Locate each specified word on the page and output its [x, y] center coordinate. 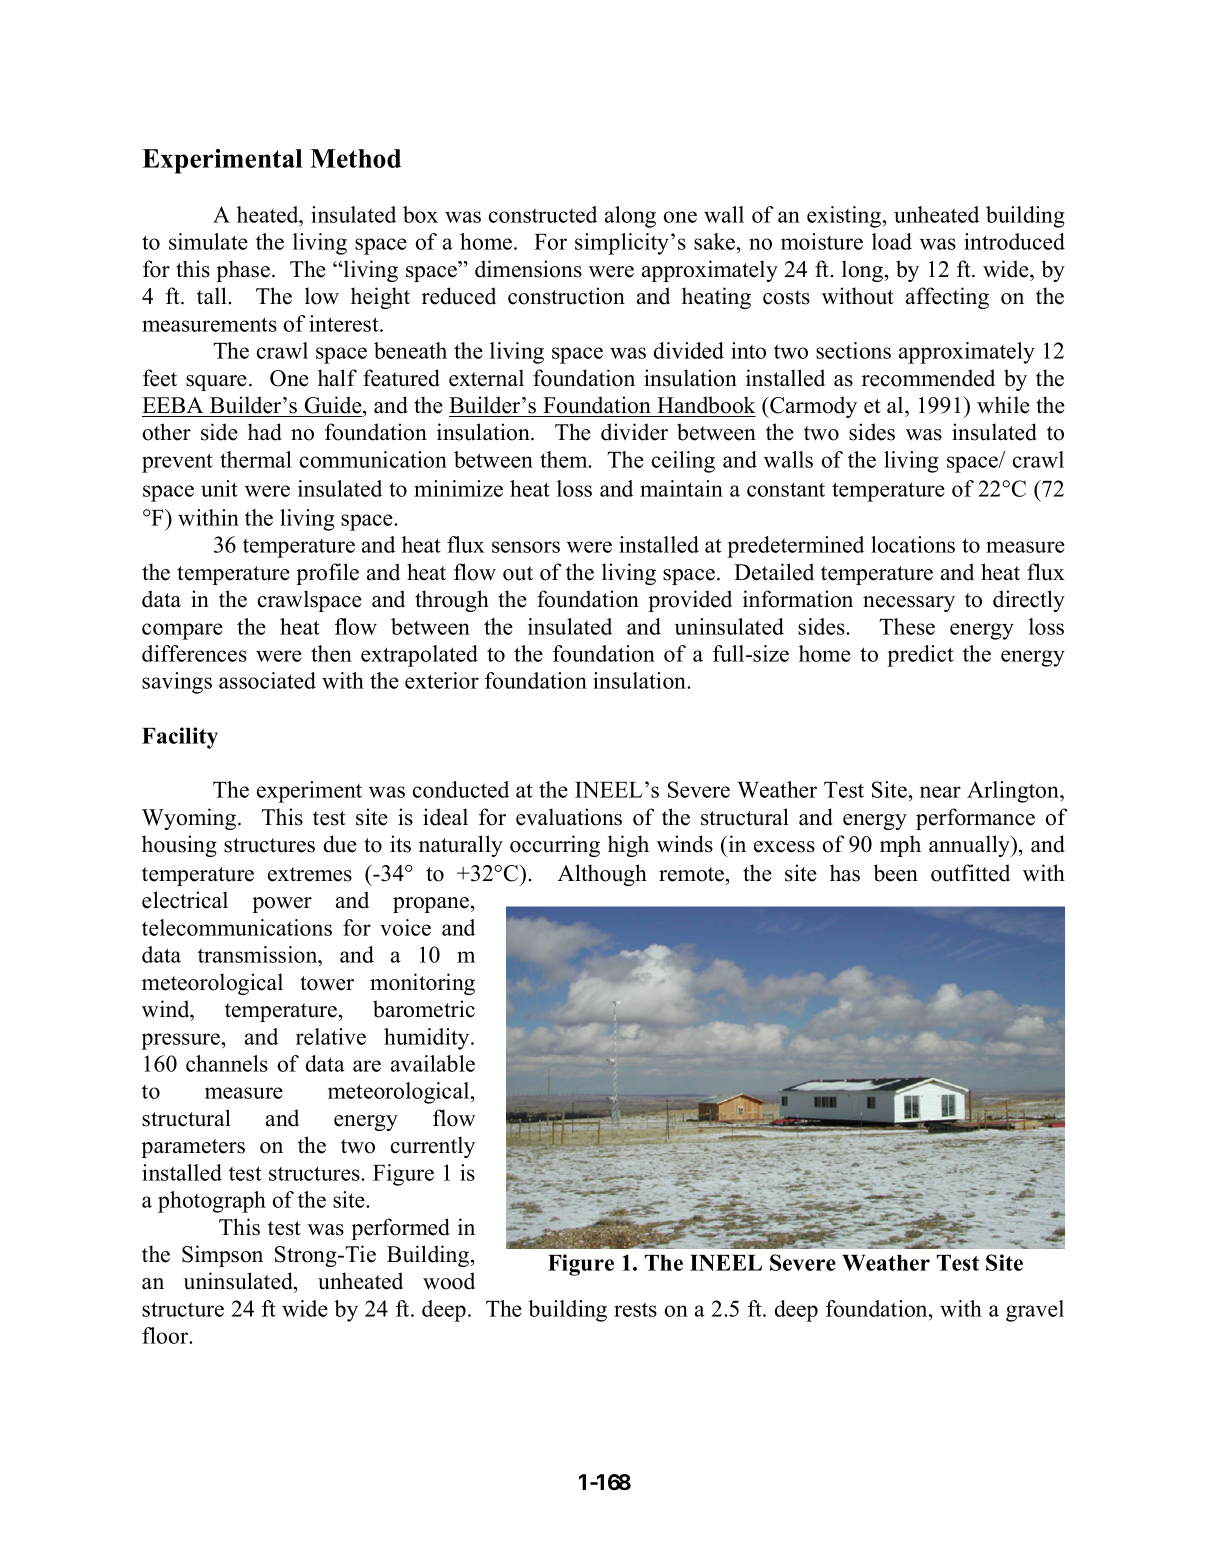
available [433, 1063]
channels [227, 1063]
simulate [208, 241]
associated [267, 680]
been [896, 873]
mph [900, 846]
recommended [928, 378]
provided [690, 601]
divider [634, 432]
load [892, 241]
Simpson [222, 1256]
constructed [543, 214]
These [907, 626]
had [265, 432]
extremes [310, 874]
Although [602, 875]
